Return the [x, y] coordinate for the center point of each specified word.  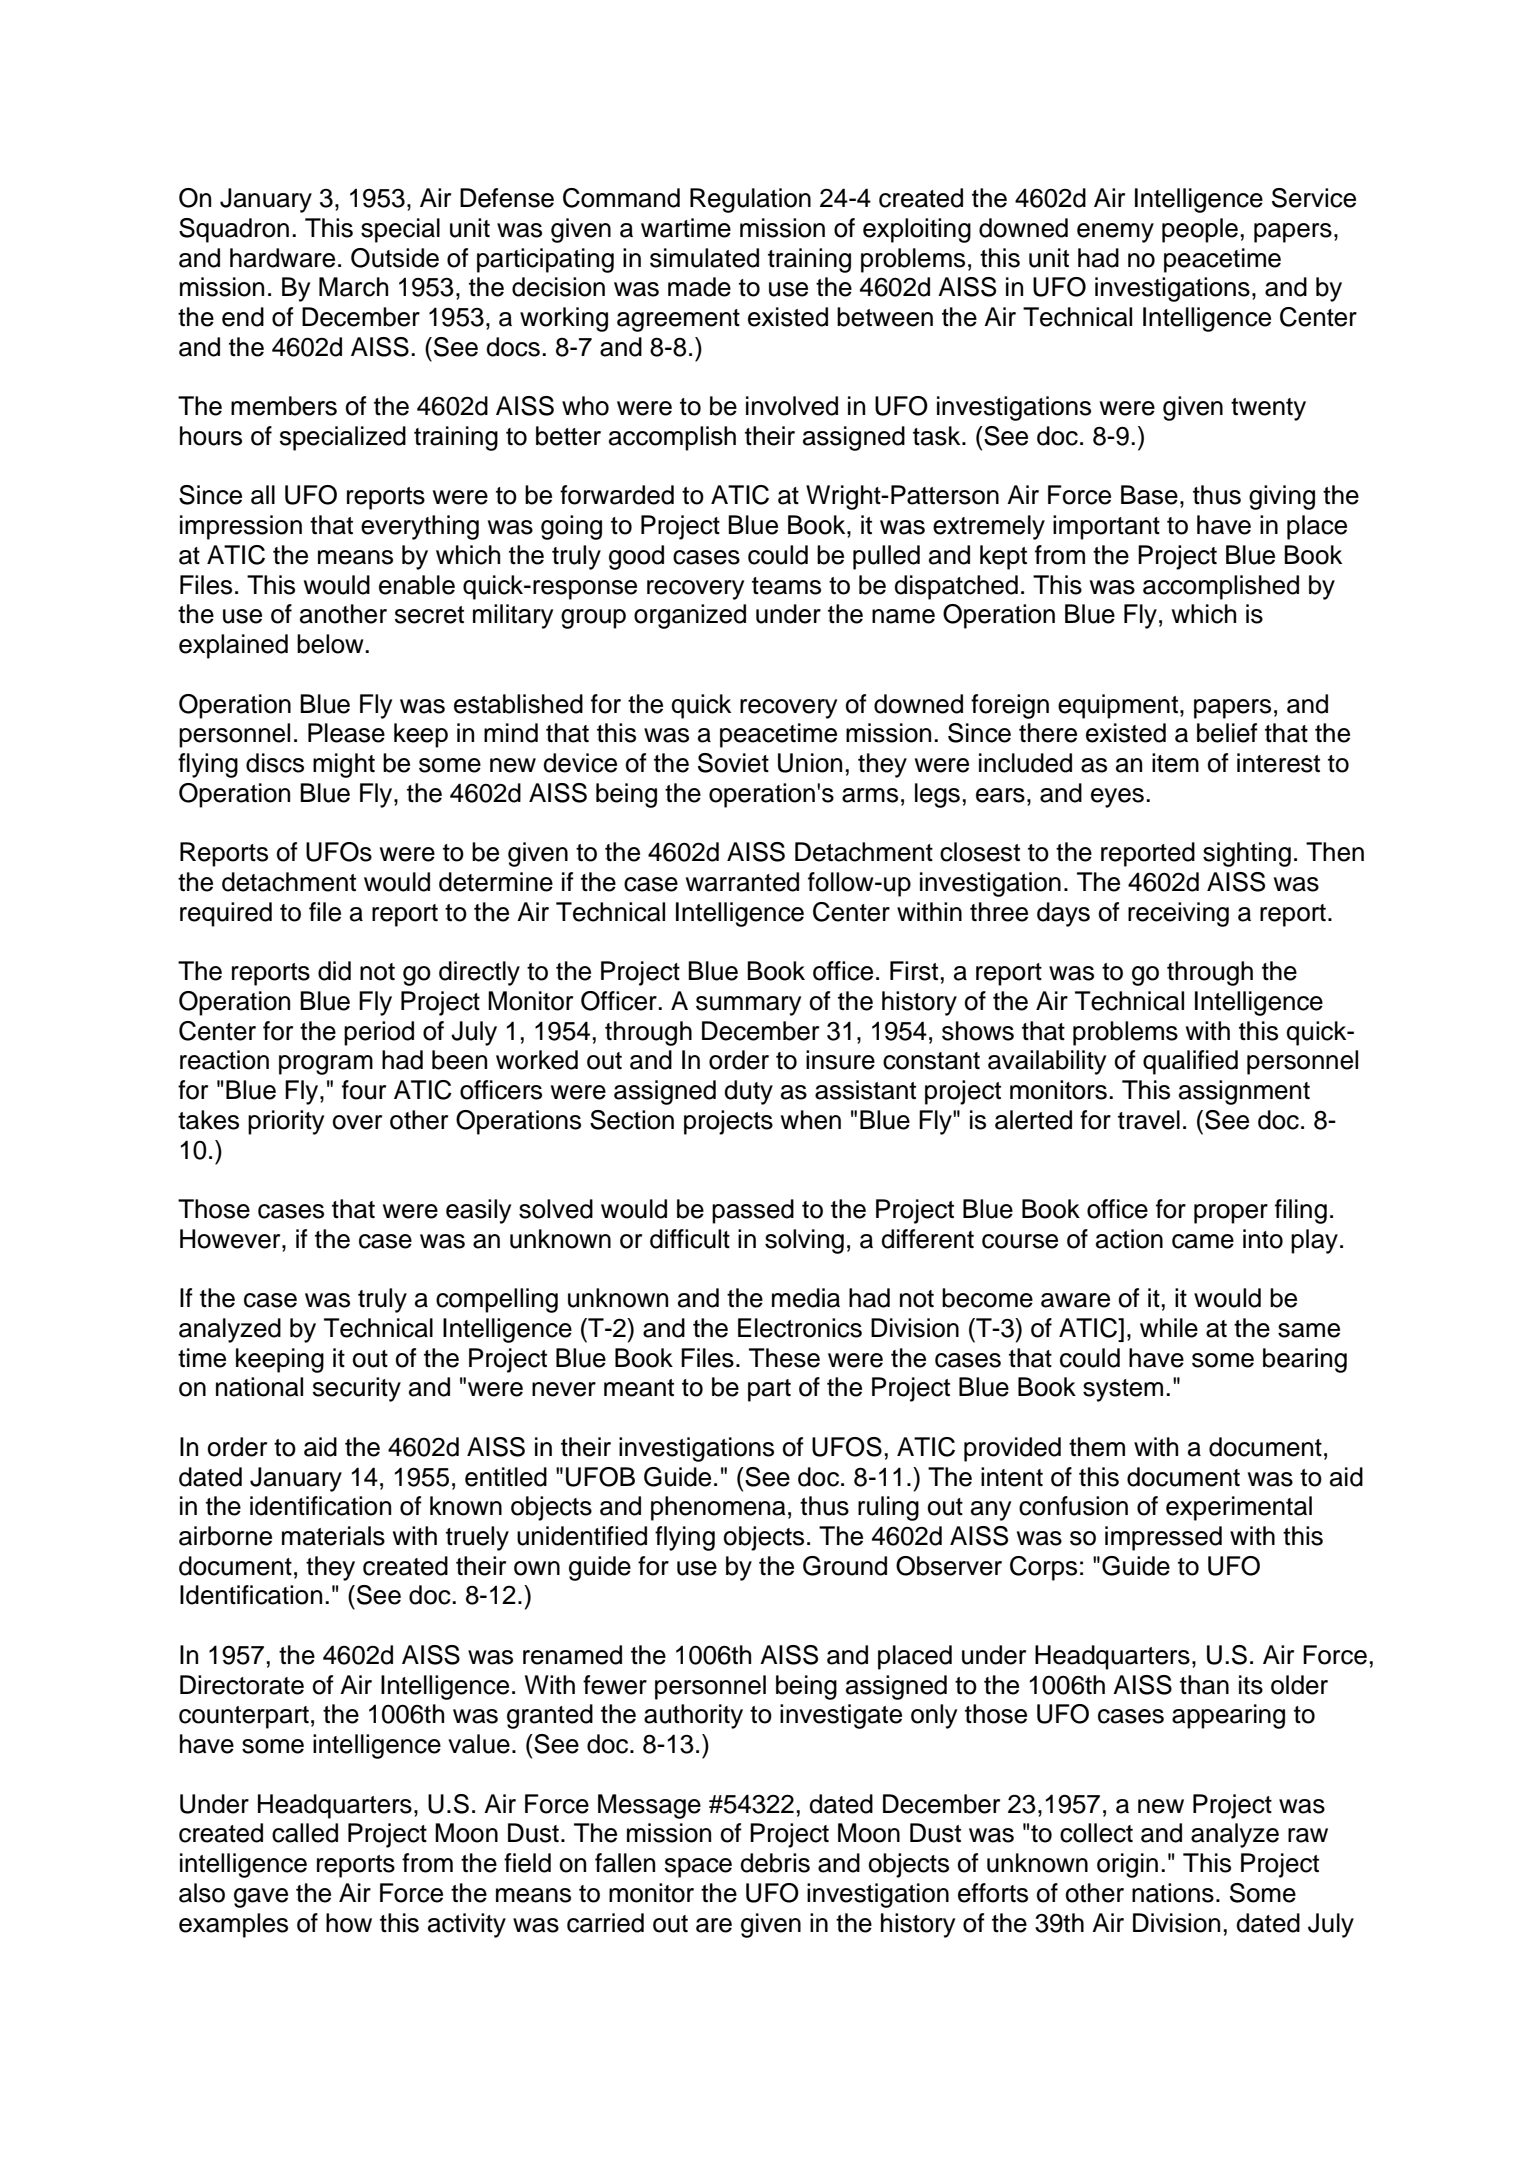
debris [775, 1863]
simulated [704, 258]
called [305, 1833]
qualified [1190, 1062]
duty [748, 1092]
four [364, 1090]
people [1200, 230]
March [353, 287]
